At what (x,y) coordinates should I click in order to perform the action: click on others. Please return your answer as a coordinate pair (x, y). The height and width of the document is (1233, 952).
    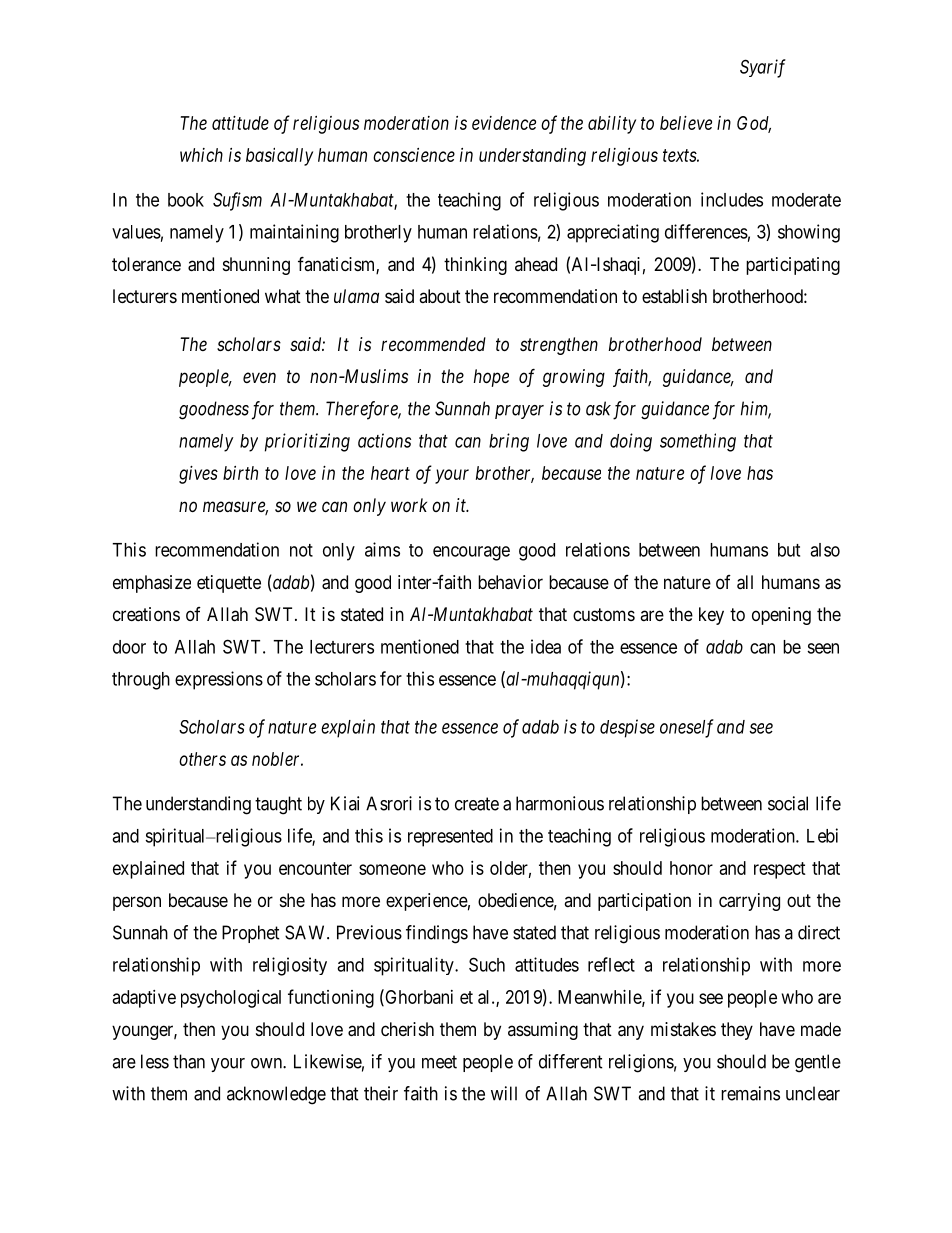
    Looking at the image, I should click on (202, 759).
